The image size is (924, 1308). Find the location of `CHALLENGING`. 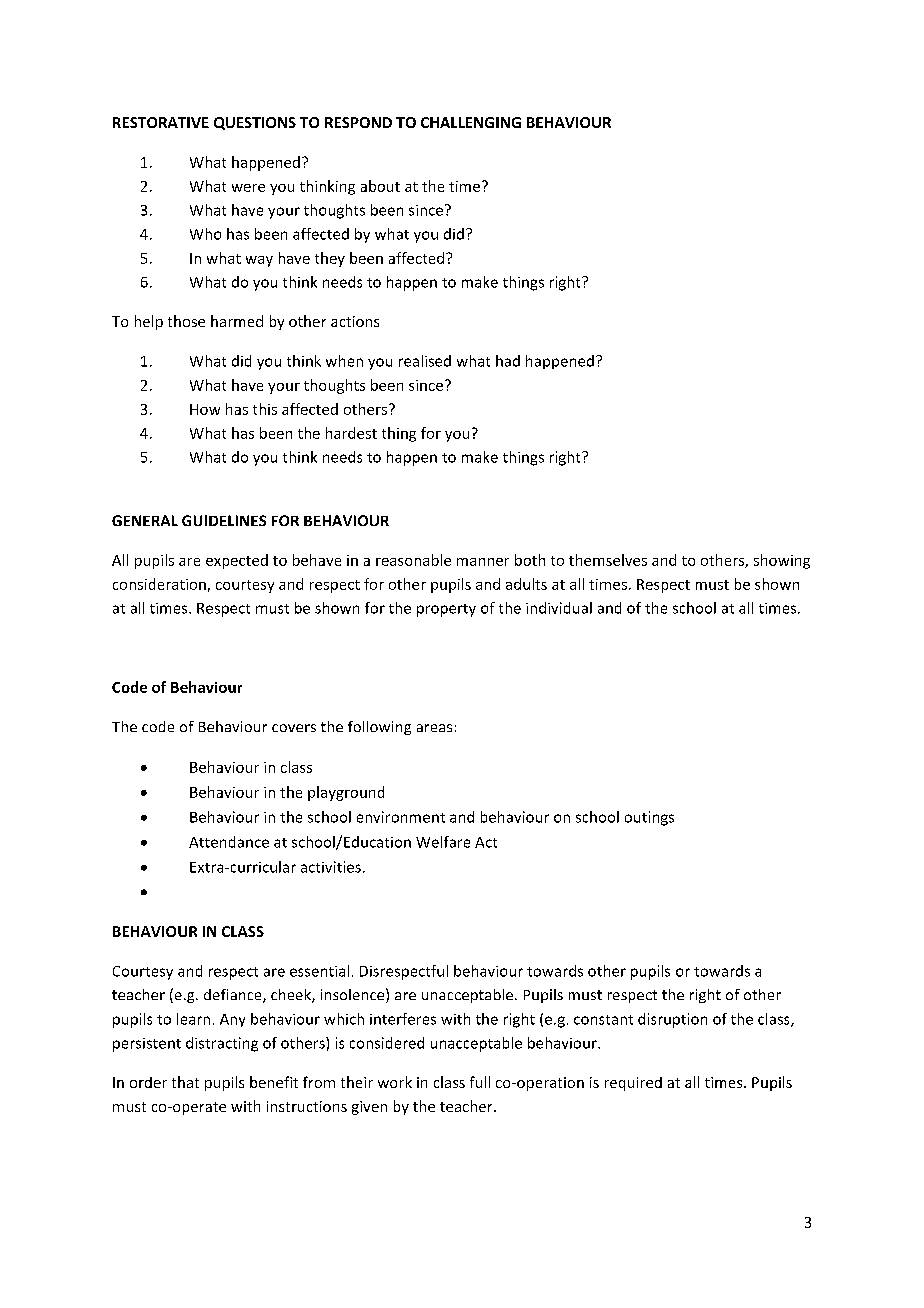

CHALLENGING is located at coordinates (471, 122).
